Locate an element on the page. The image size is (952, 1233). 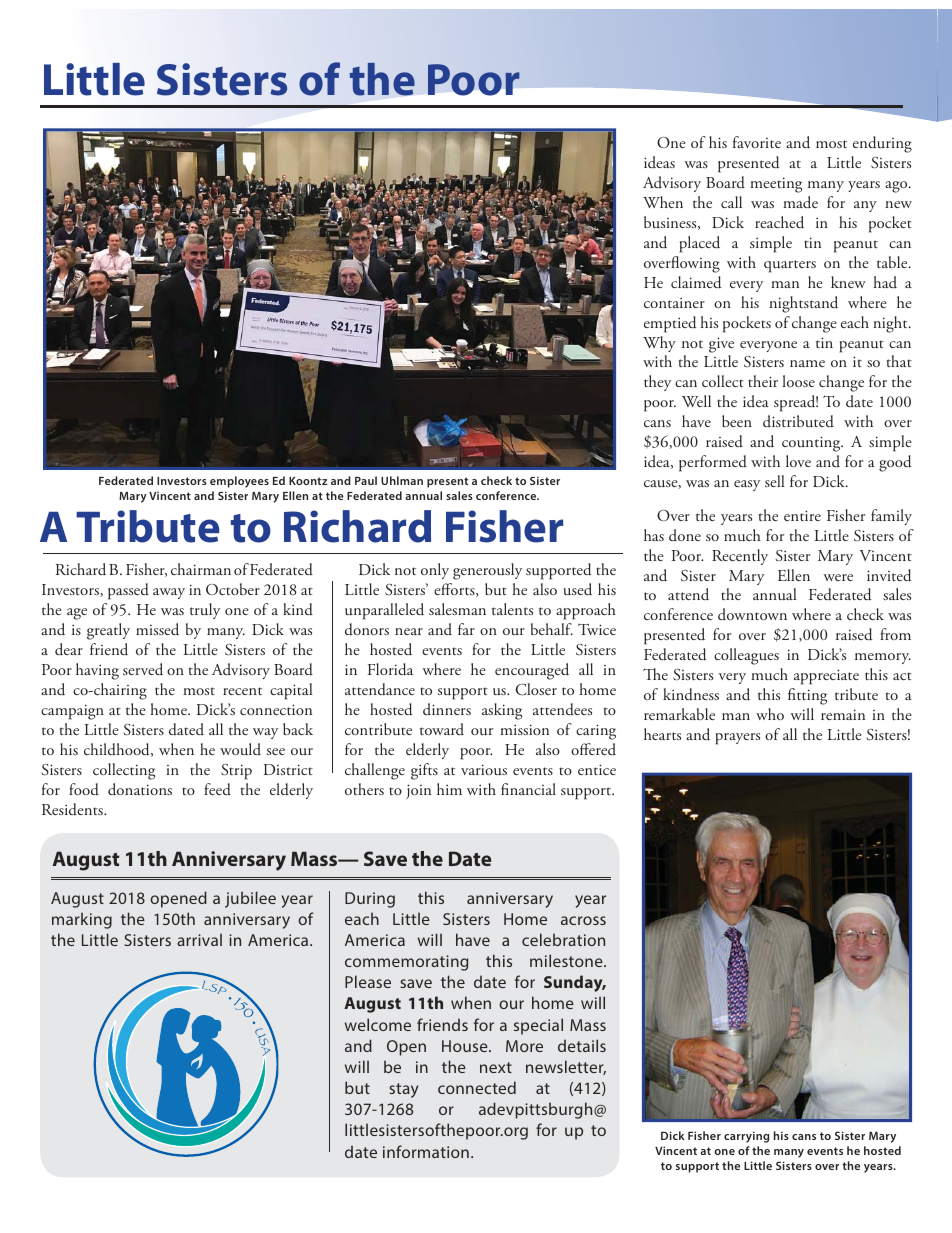
stay is located at coordinates (403, 1090).
